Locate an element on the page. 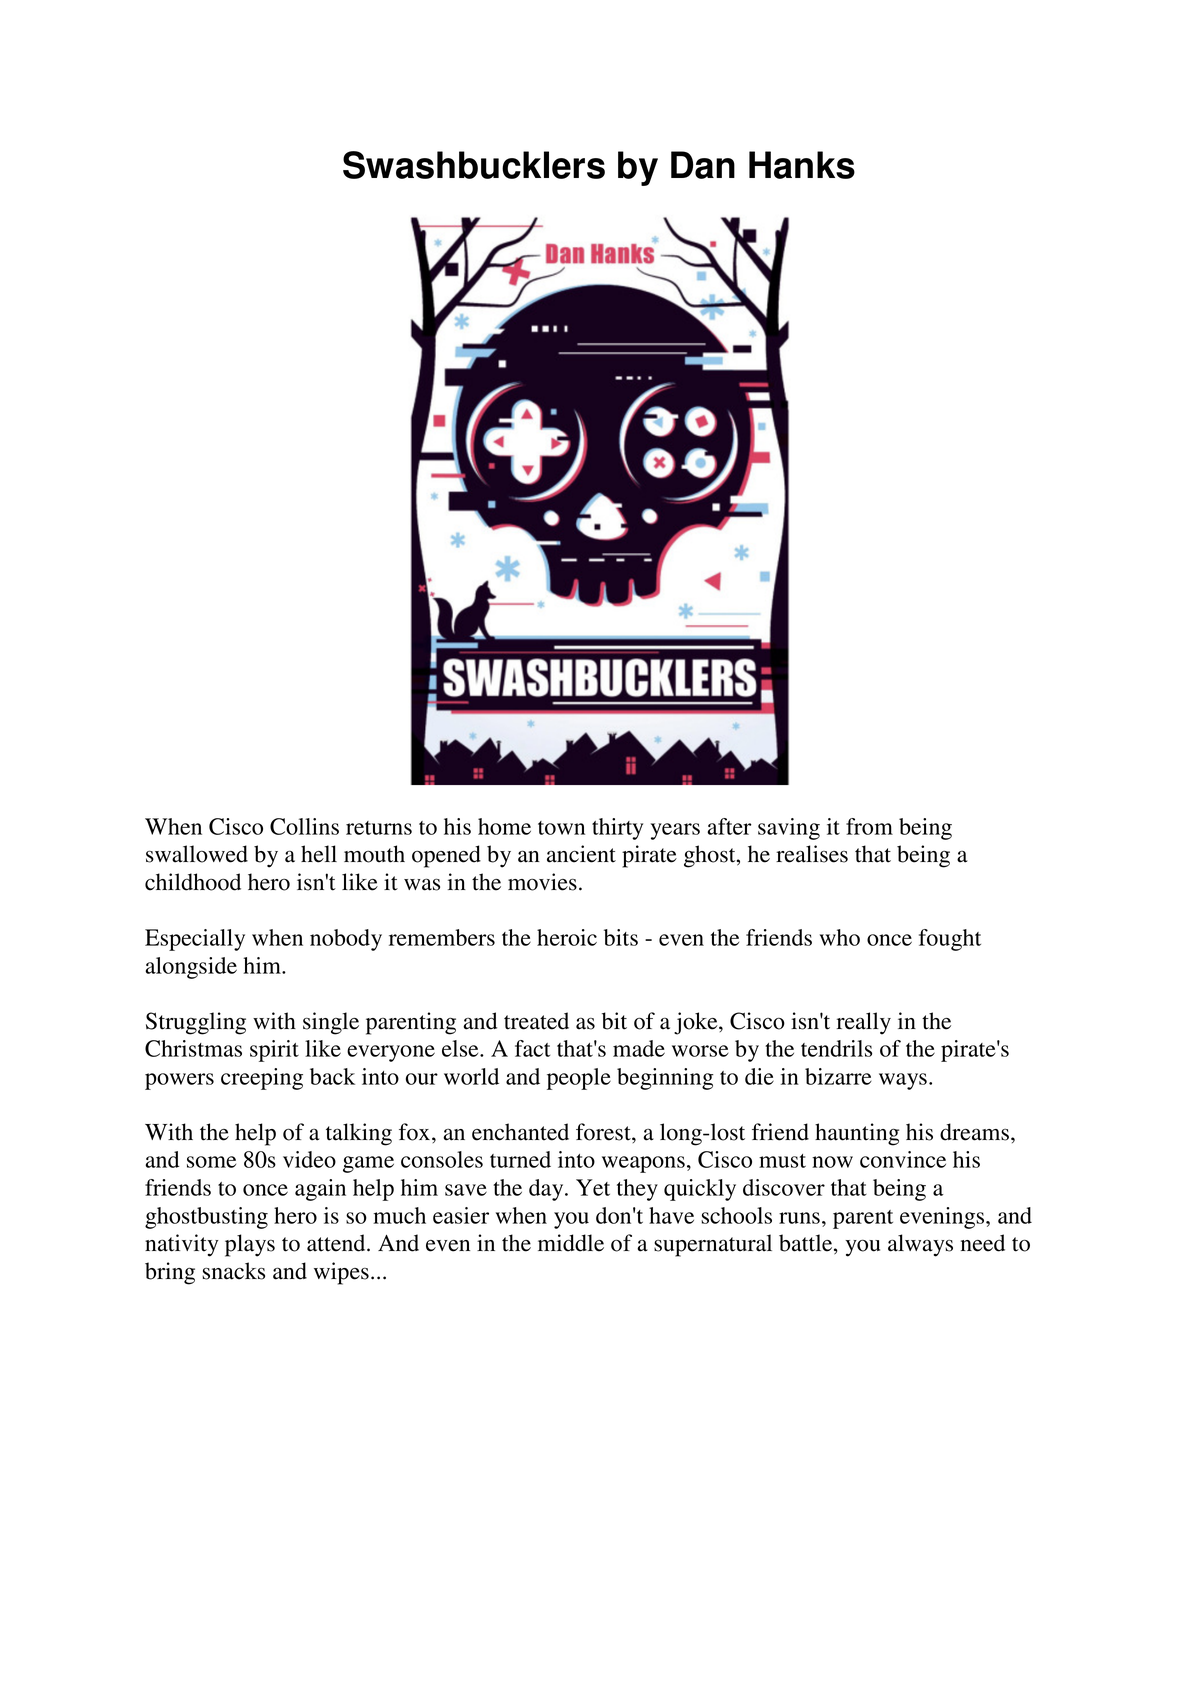 This document has width=1198, height=1695. who is located at coordinates (840, 937).
